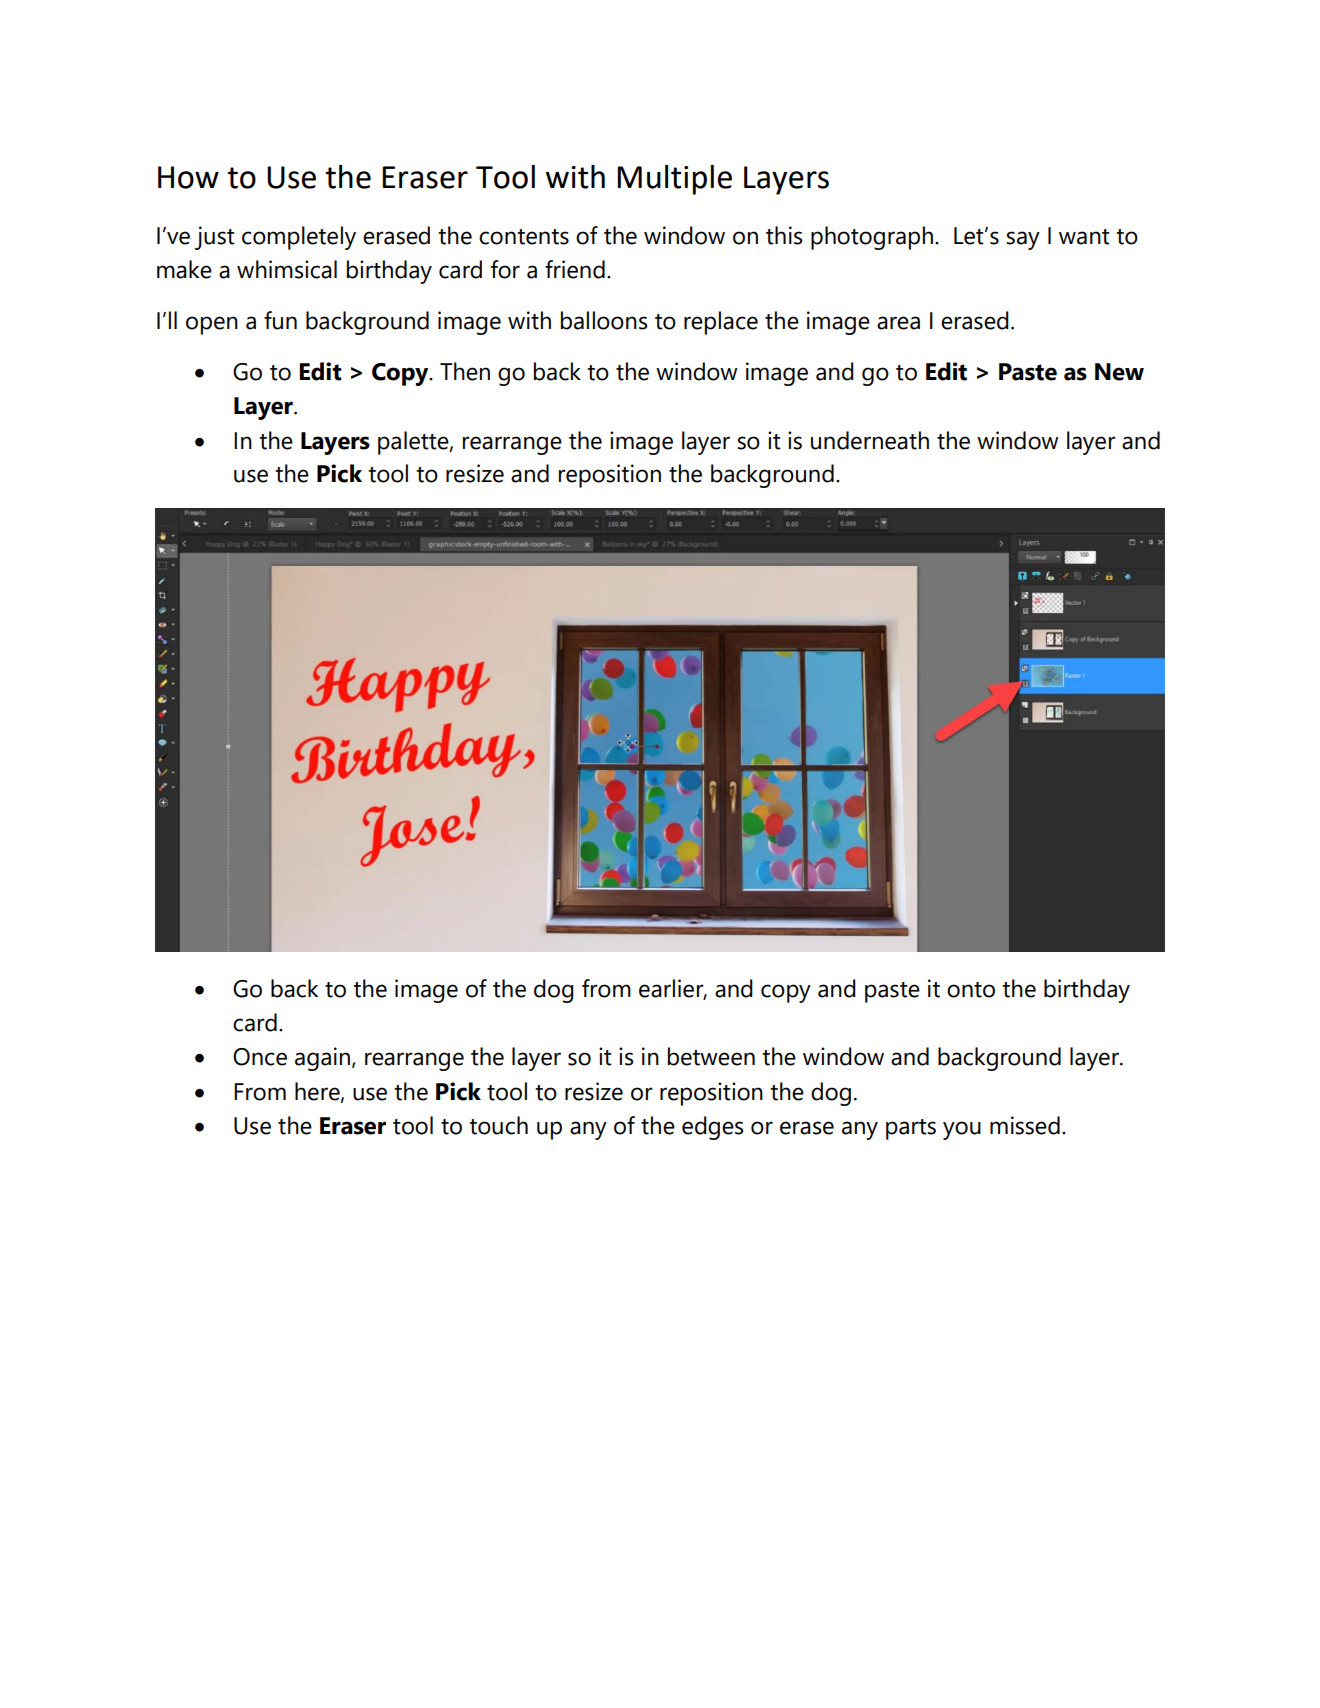  Describe the element at coordinates (1119, 372) in the screenshot. I see `New` at that location.
